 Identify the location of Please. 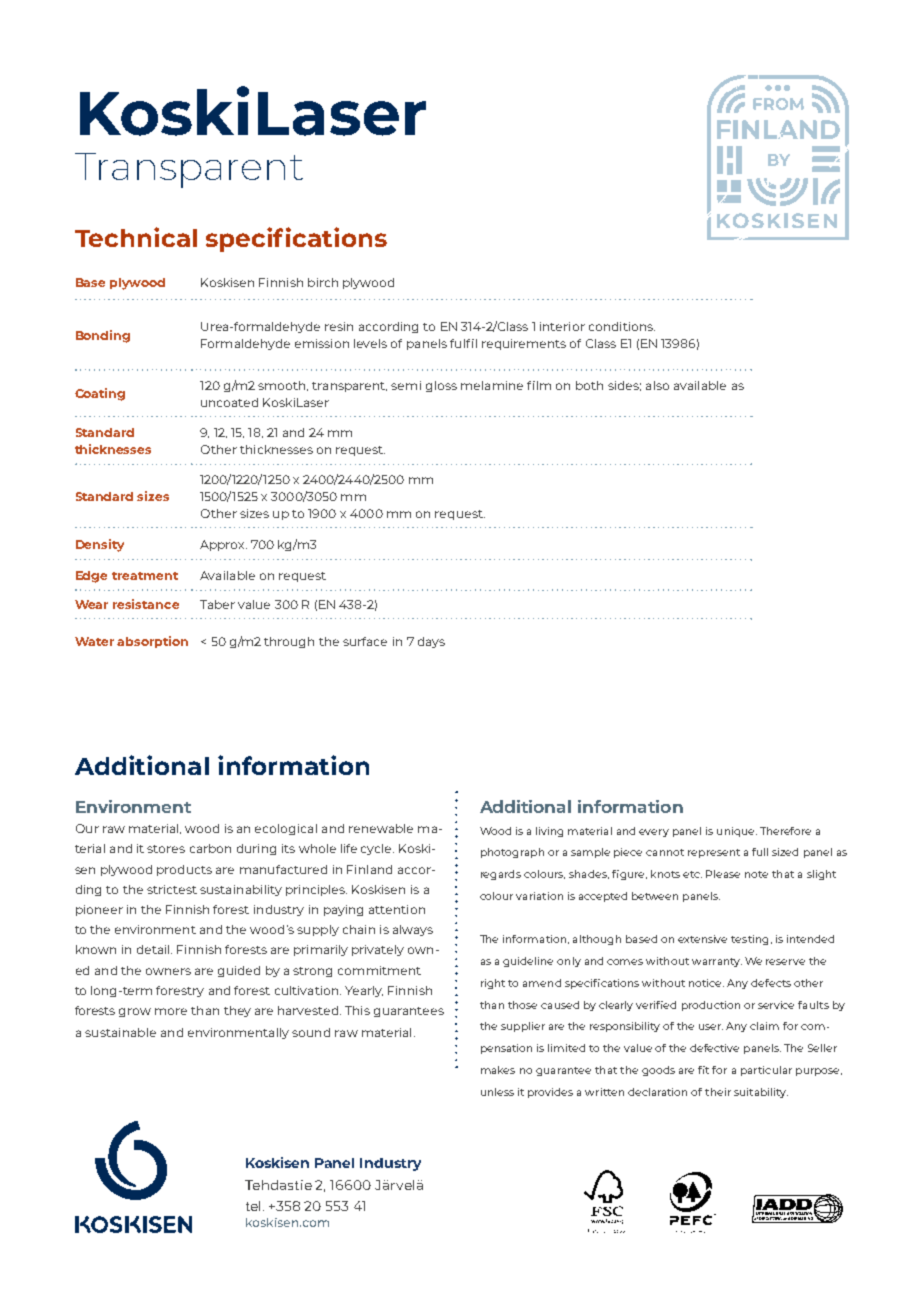
(723, 874).
